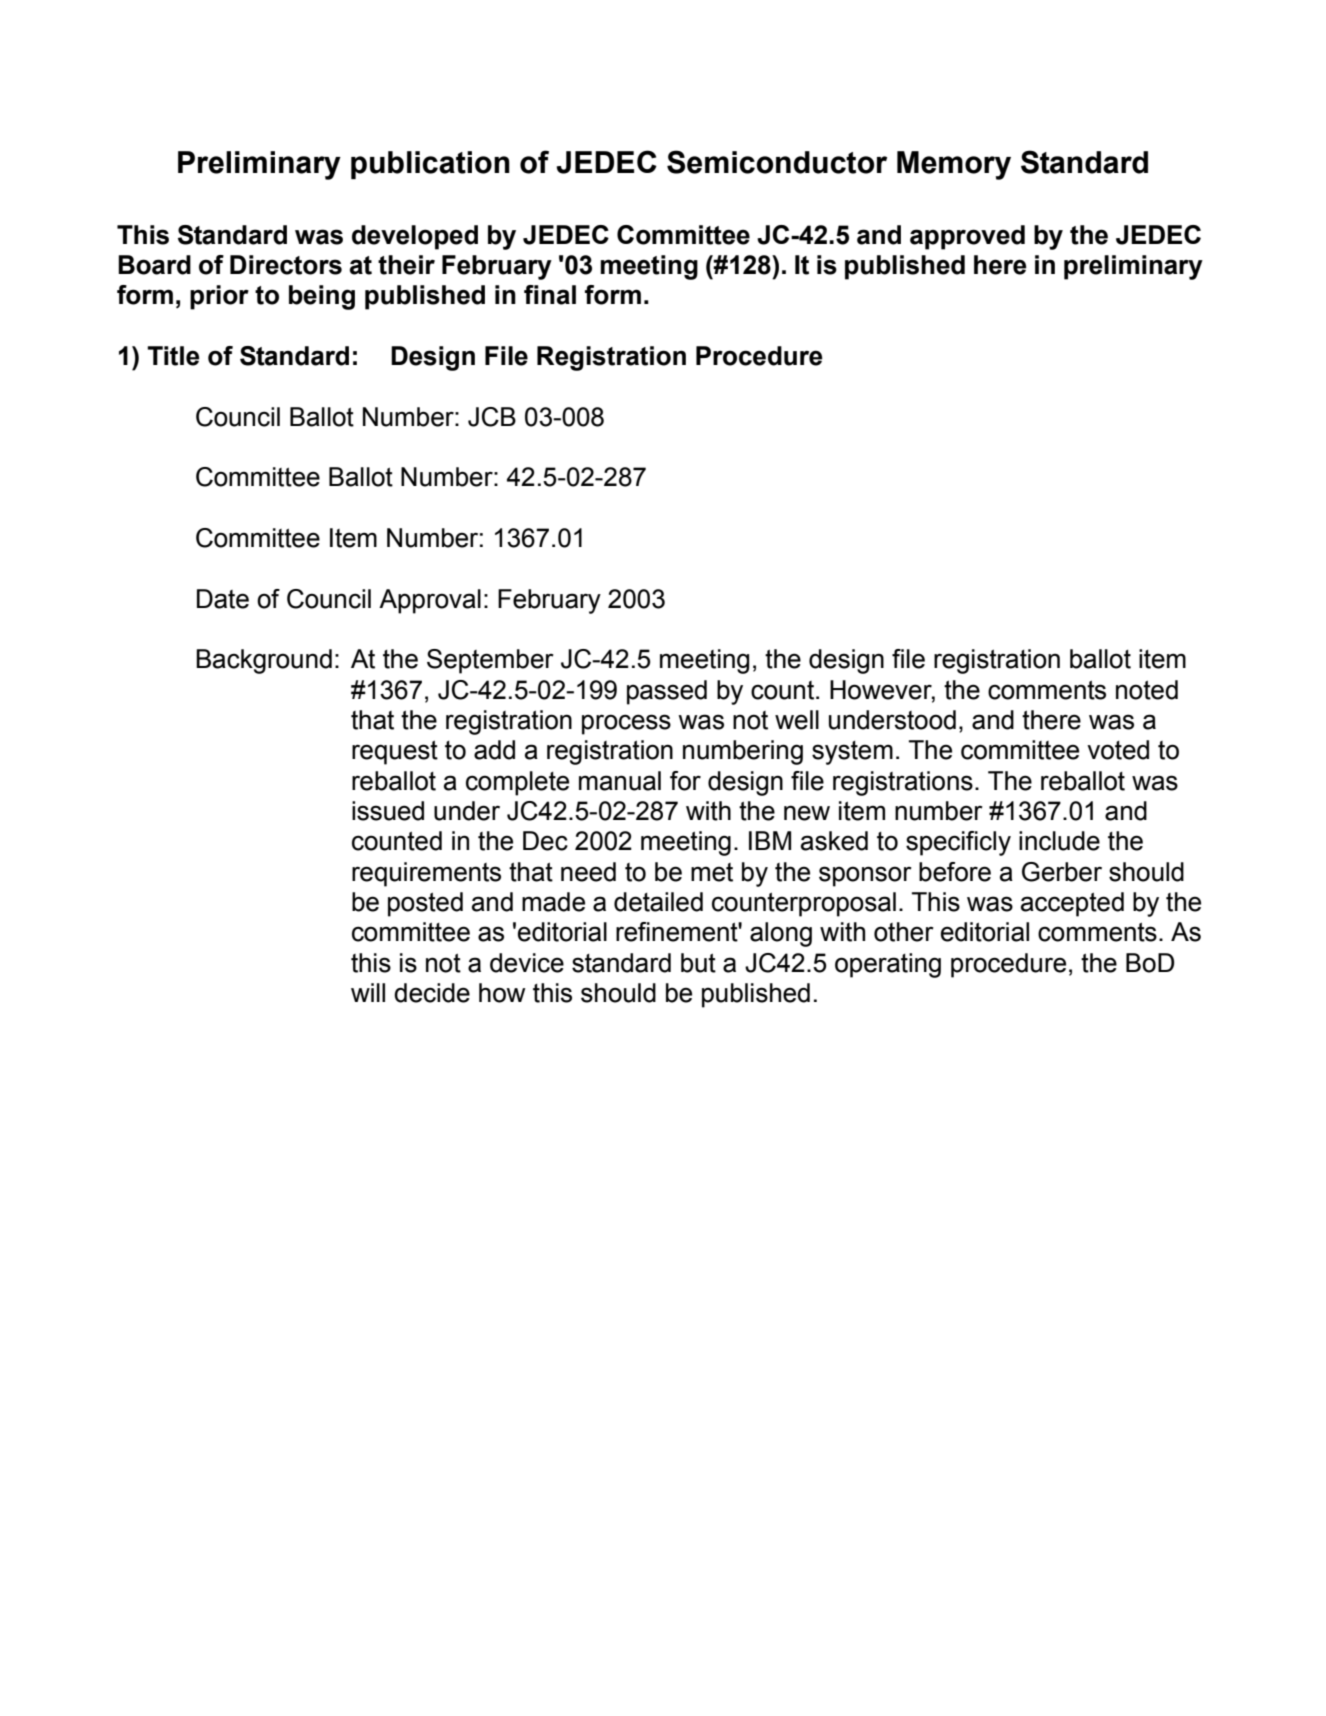 This screenshot has height=1716, width=1326. What do you see at coordinates (954, 165) in the screenshot?
I see `Memory` at bounding box center [954, 165].
